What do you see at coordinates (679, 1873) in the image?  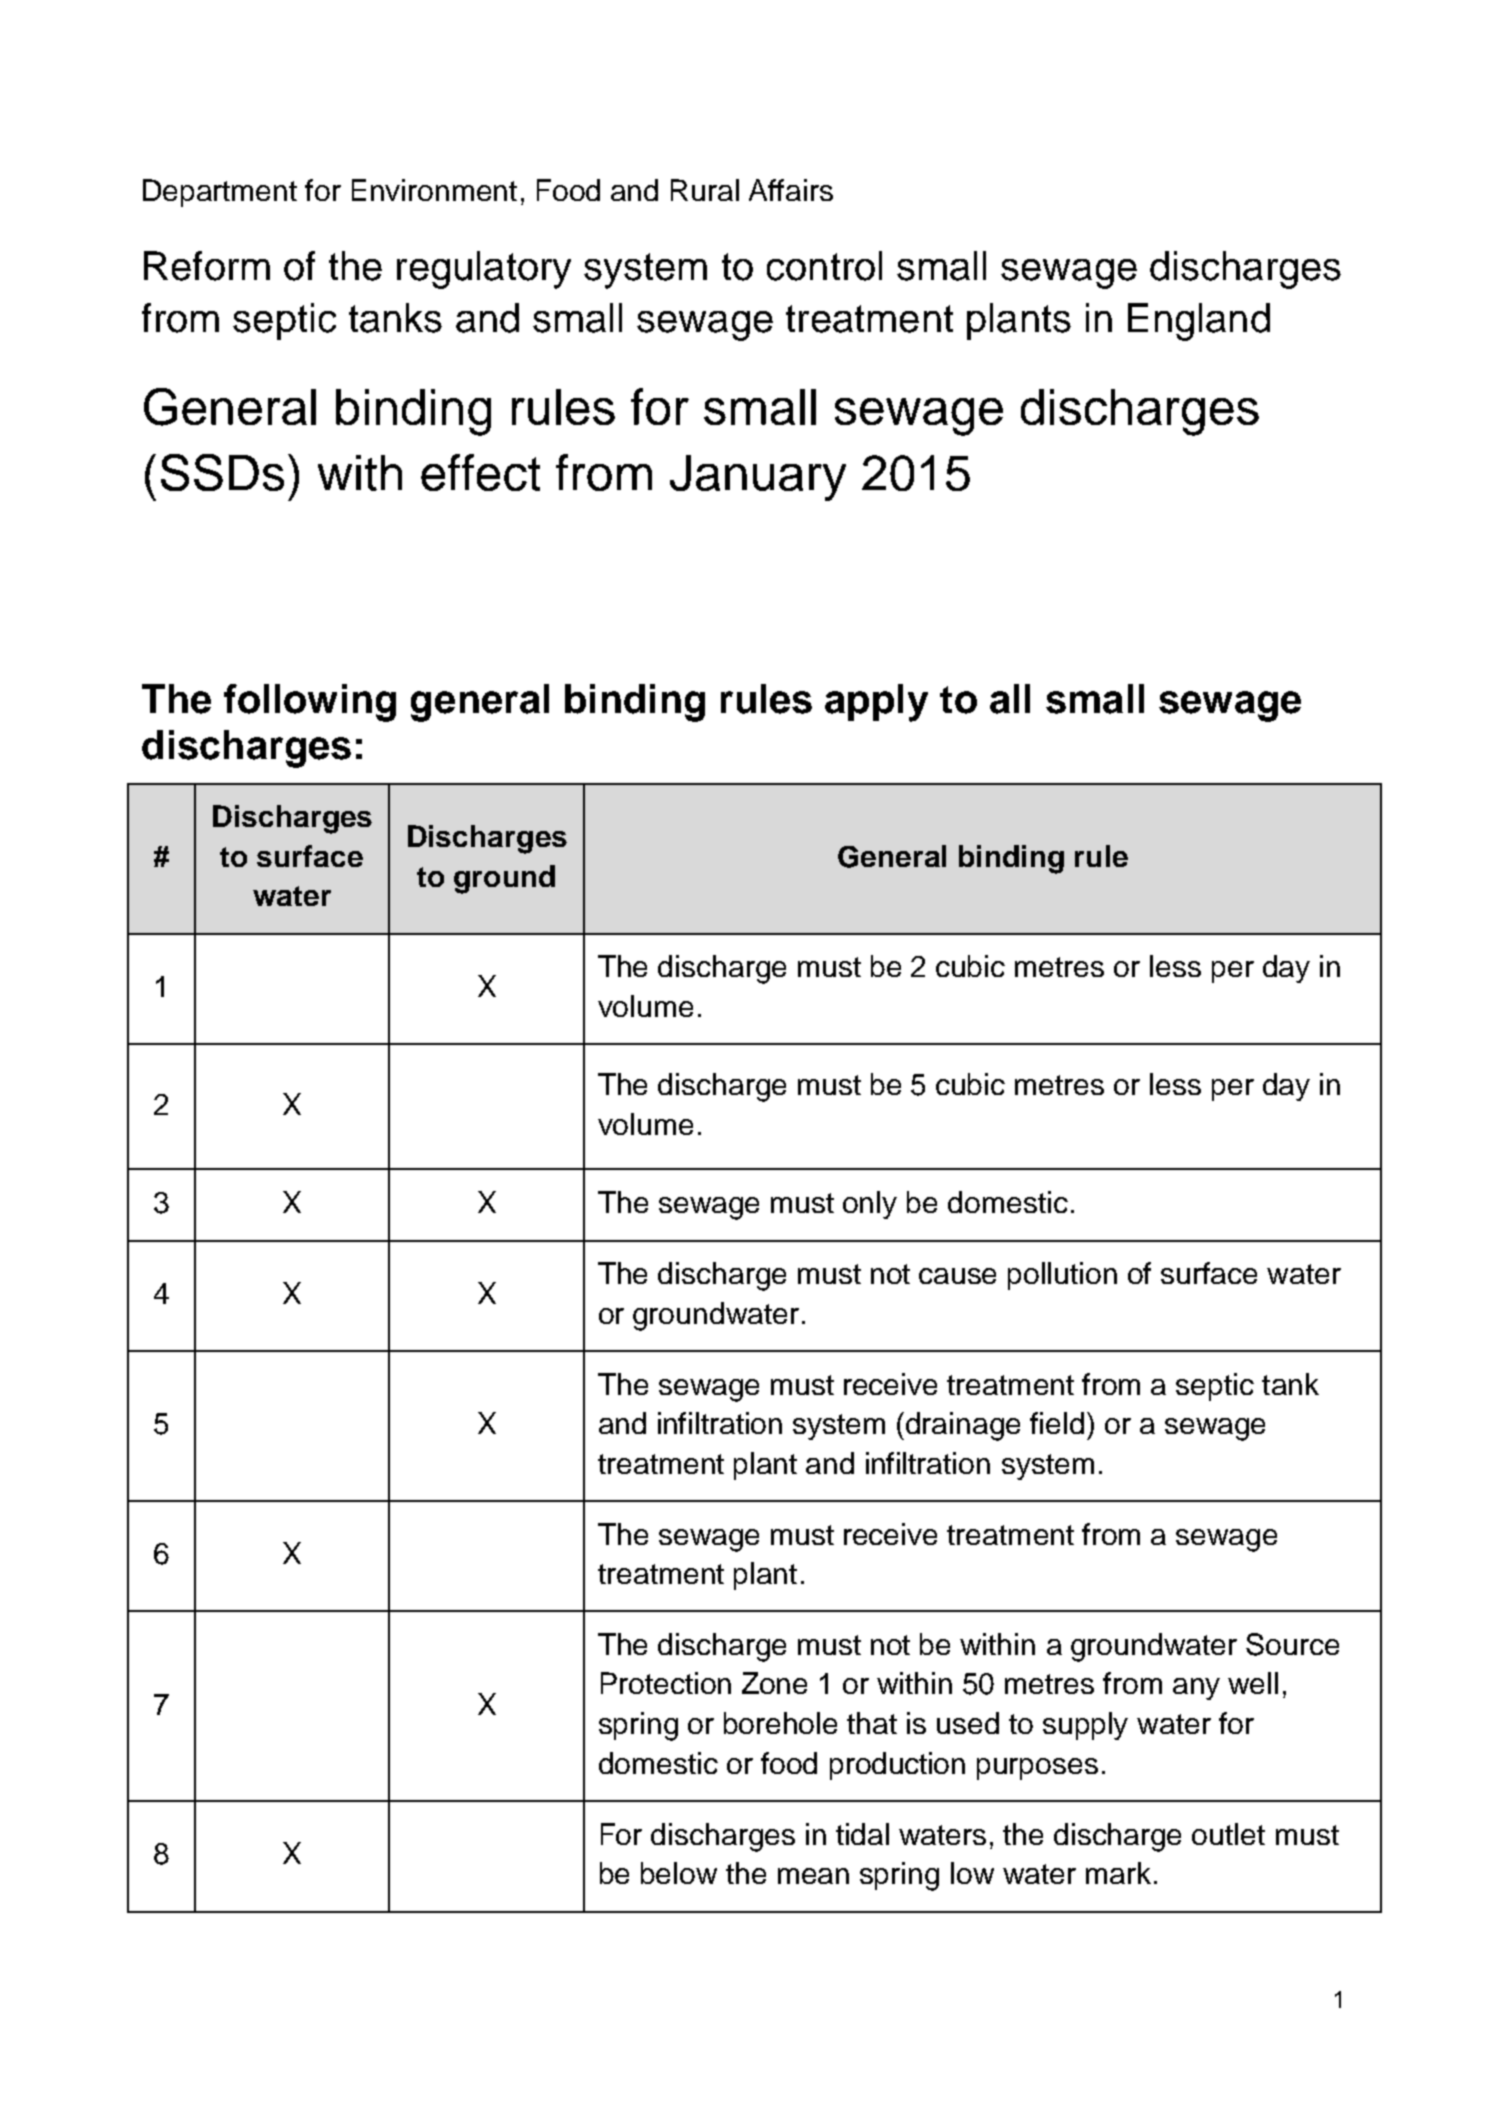 I see `below` at bounding box center [679, 1873].
